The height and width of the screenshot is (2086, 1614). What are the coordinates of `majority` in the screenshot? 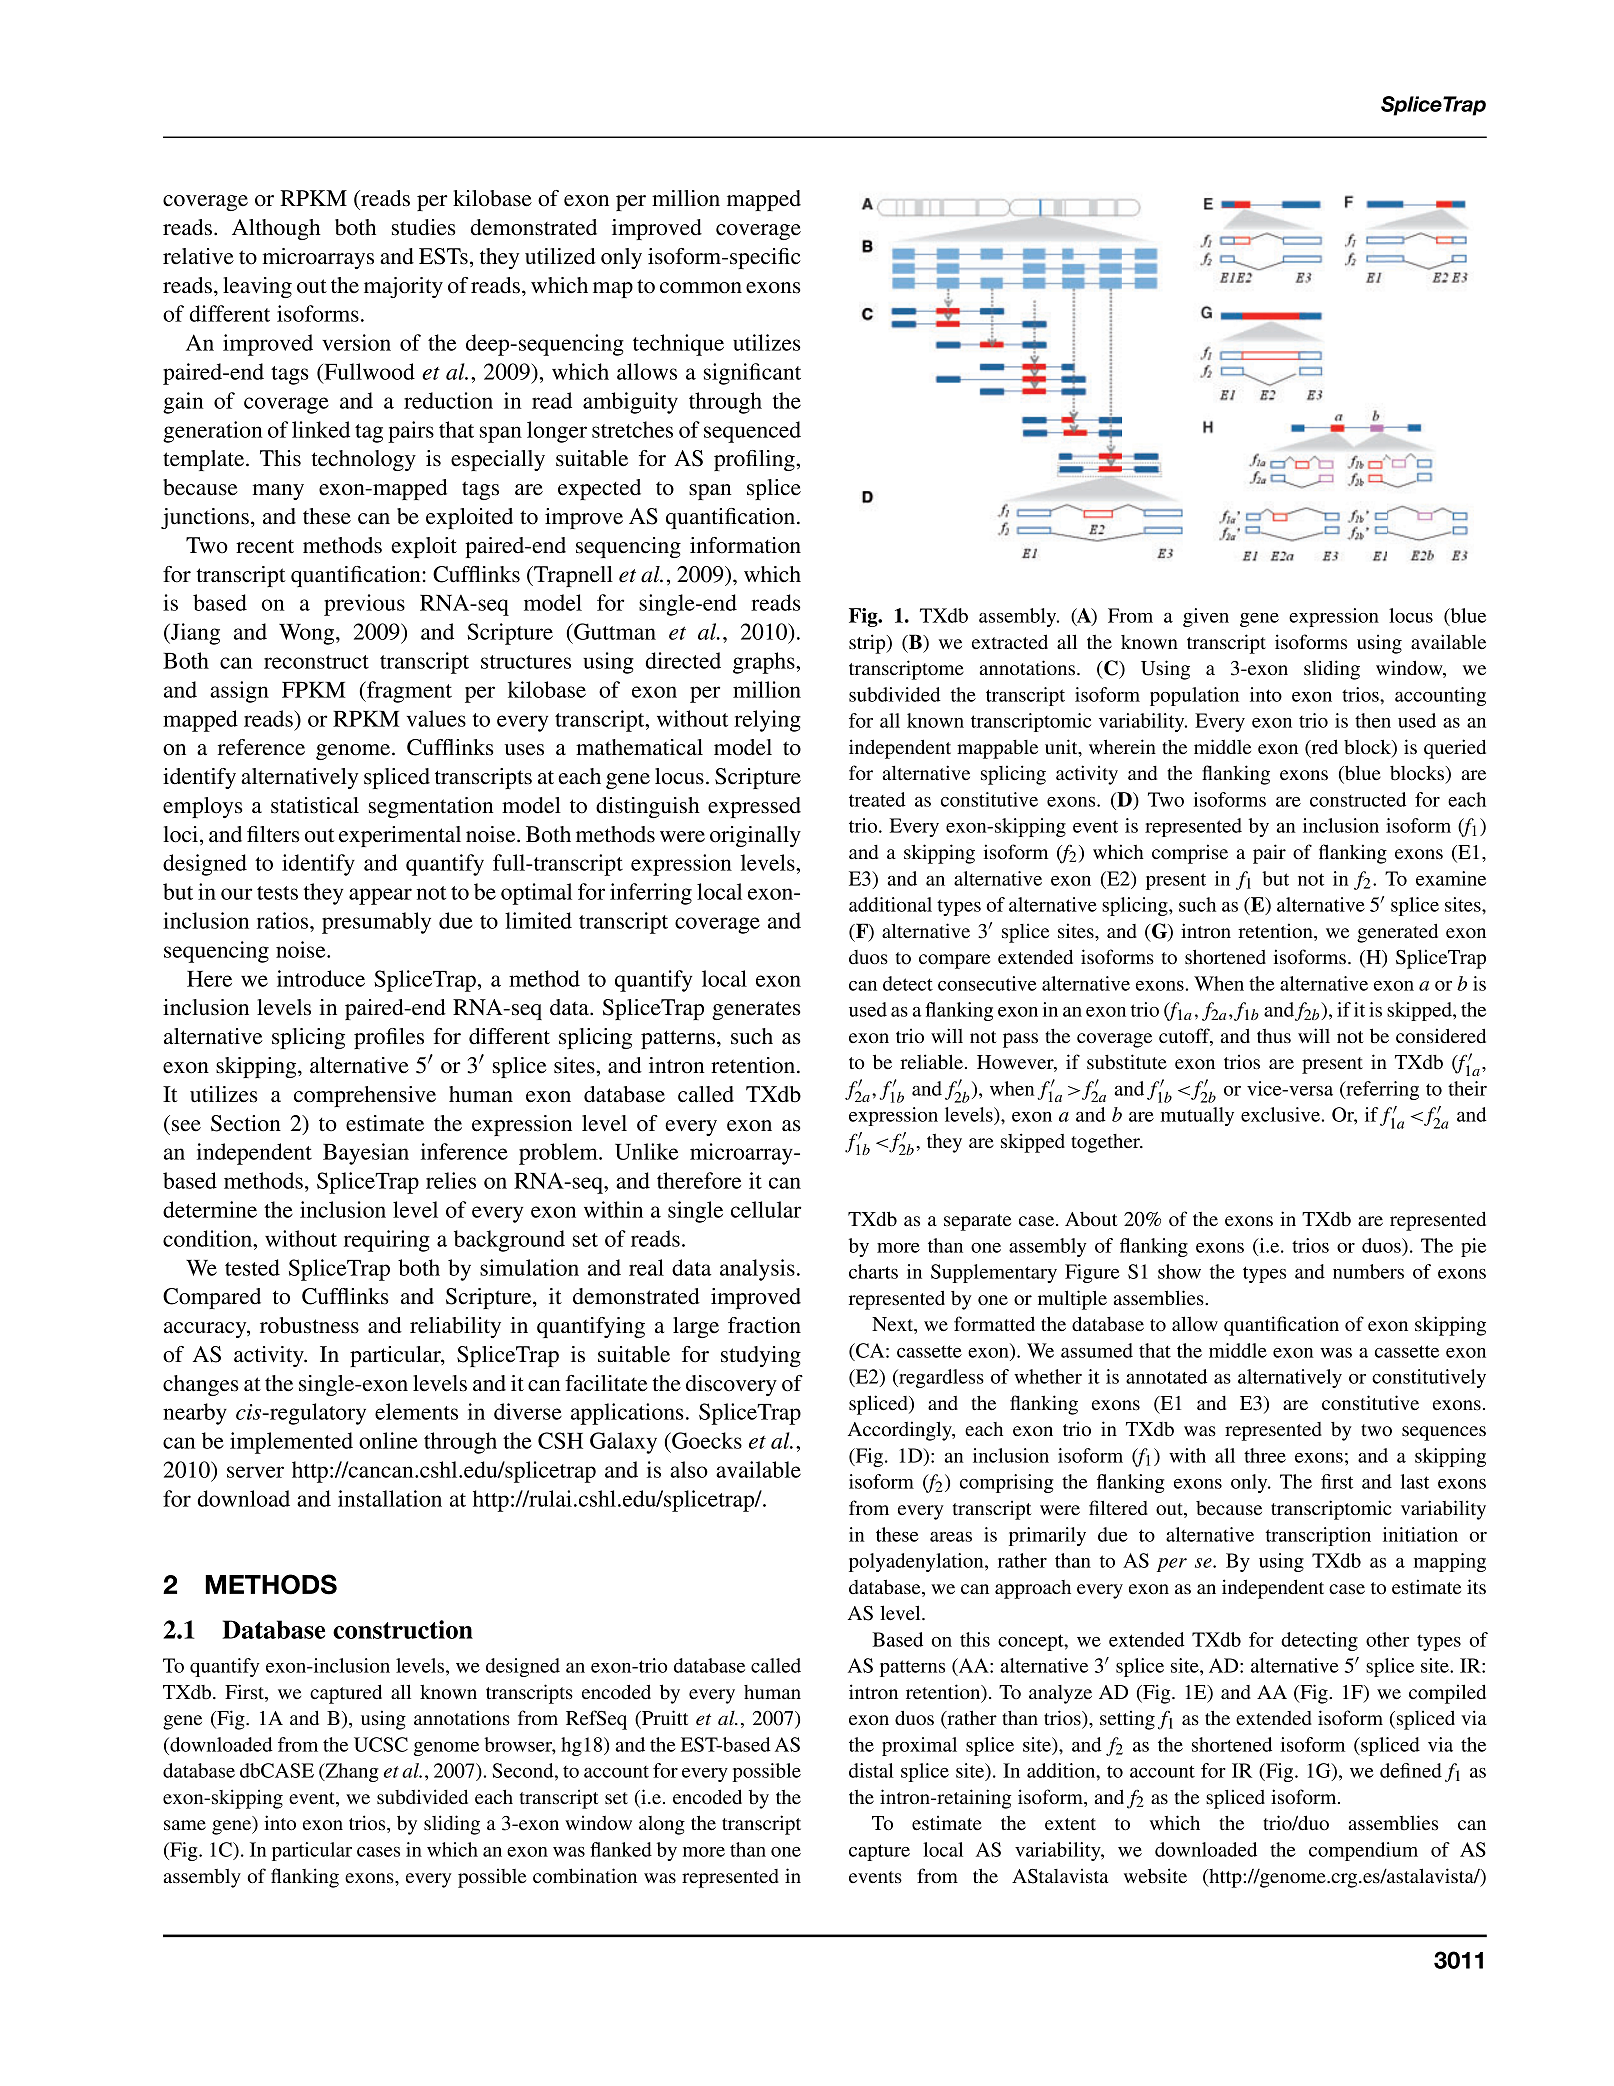 It's located at (403, 287).
